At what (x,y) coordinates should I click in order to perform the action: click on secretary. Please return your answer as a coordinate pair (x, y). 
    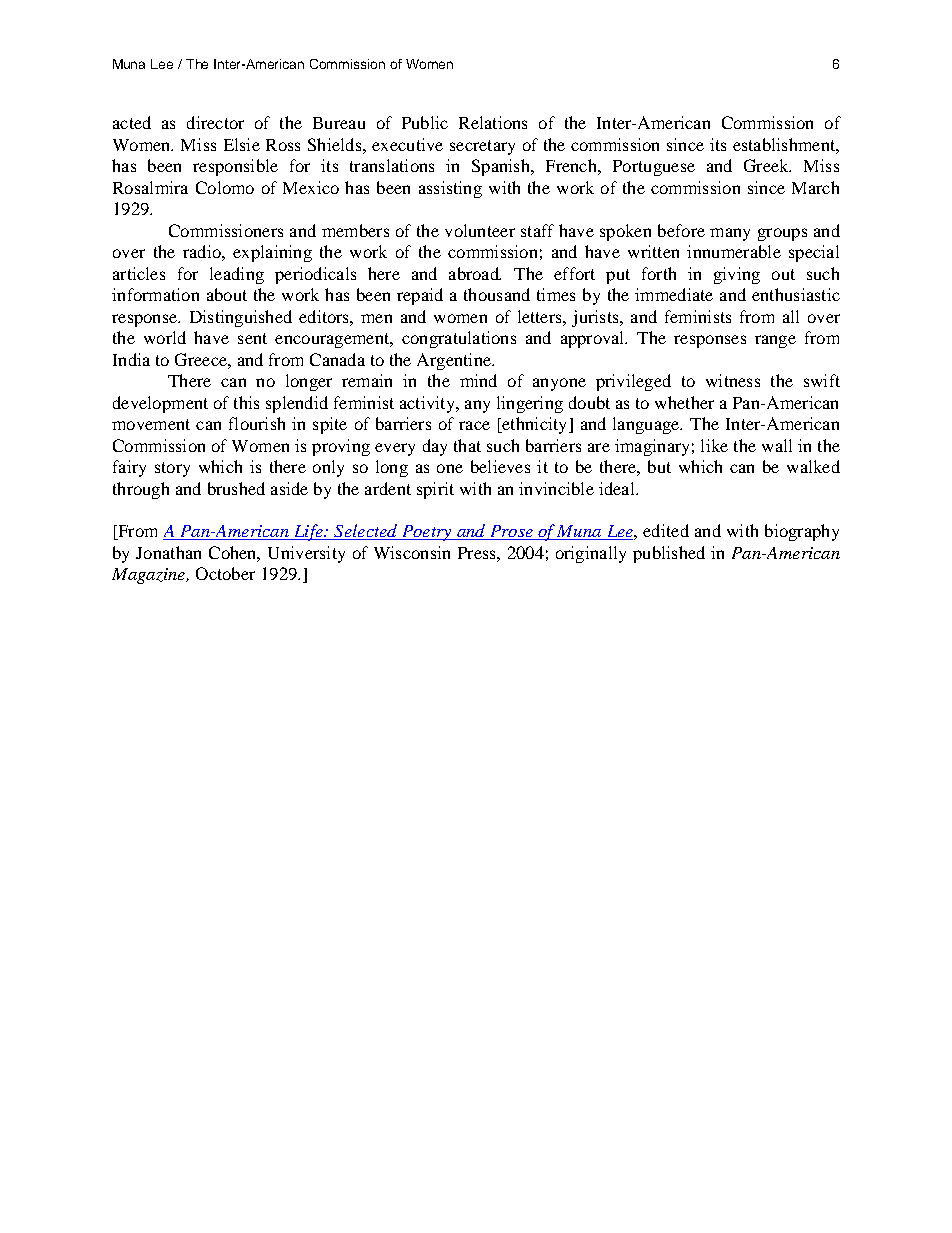
    Looking at the image, I should click on (482, 147).
